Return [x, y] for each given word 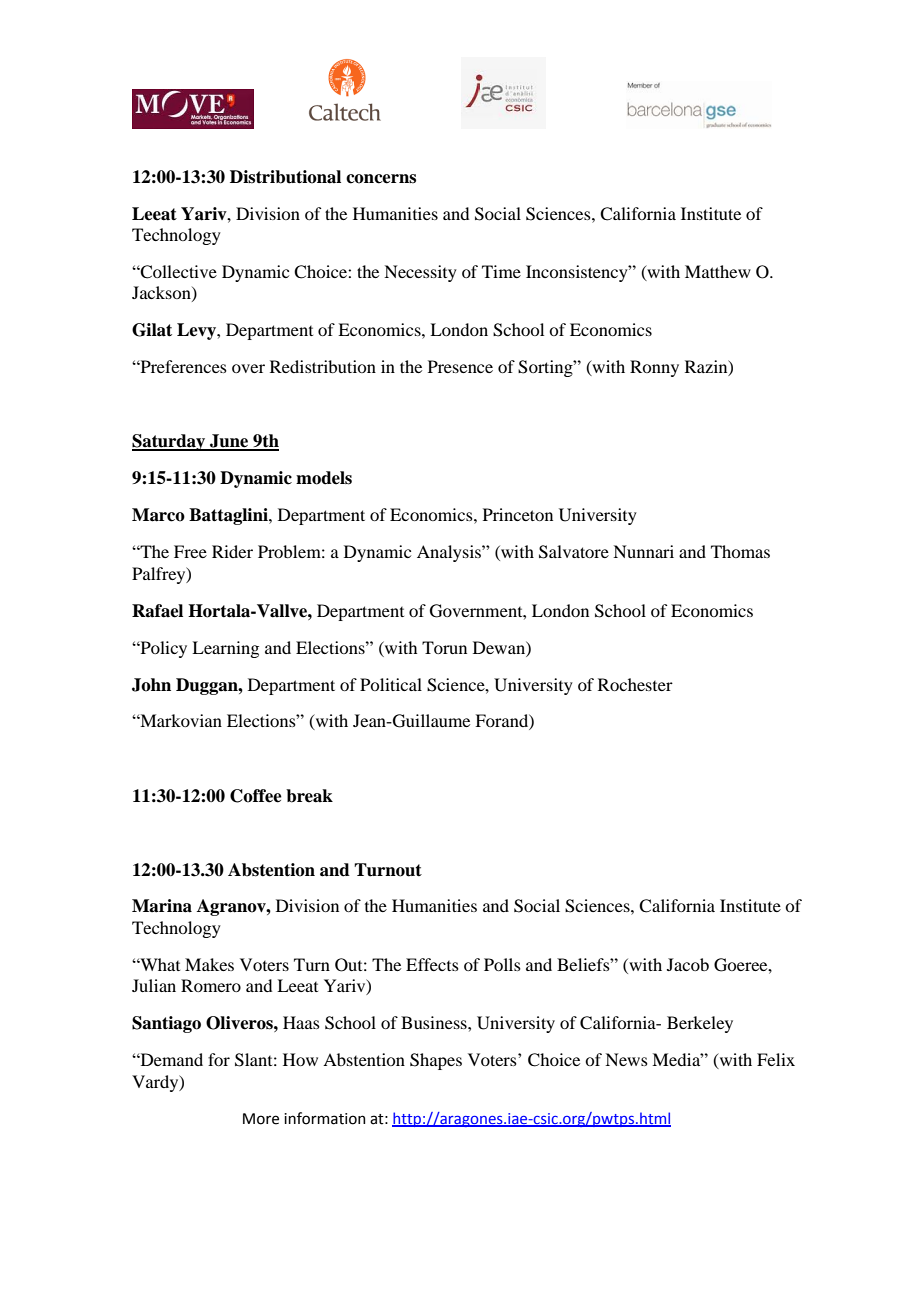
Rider [232, 551]
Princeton [518, 514]
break [309, 796]
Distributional [285, 177]
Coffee [256, 796]
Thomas [740, 551]
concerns [381, 179]
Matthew [718, 271]
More [261, 1119]
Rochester [635, 684]
